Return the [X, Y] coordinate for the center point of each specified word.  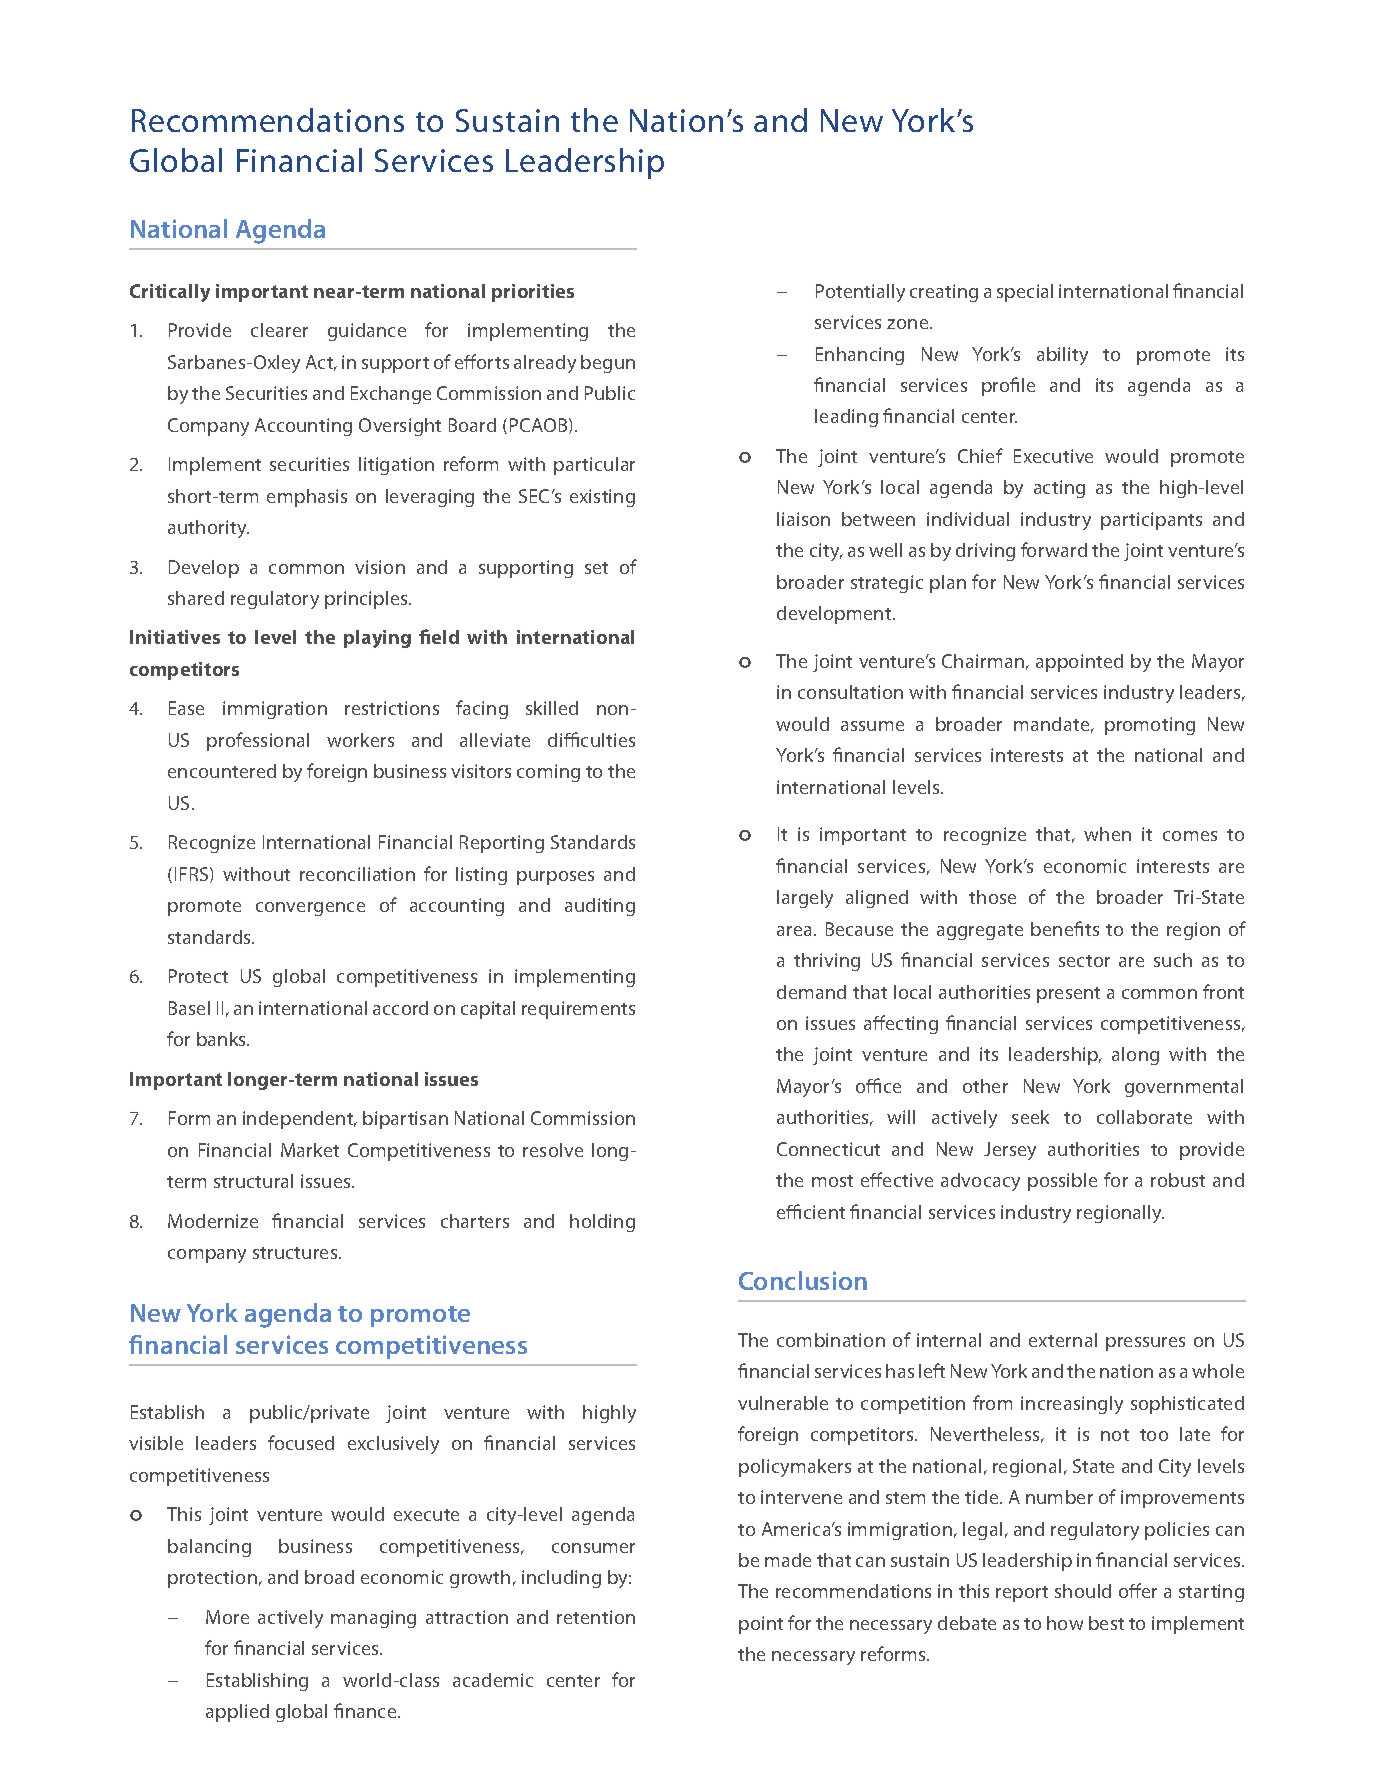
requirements [578, 1010]
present [1068, 995]
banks [223, 1039]
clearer [279, 330]
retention [596, 1617]
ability [1062, 356]
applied [237, 1713]
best [1106, 1623]
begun [608, 364]
